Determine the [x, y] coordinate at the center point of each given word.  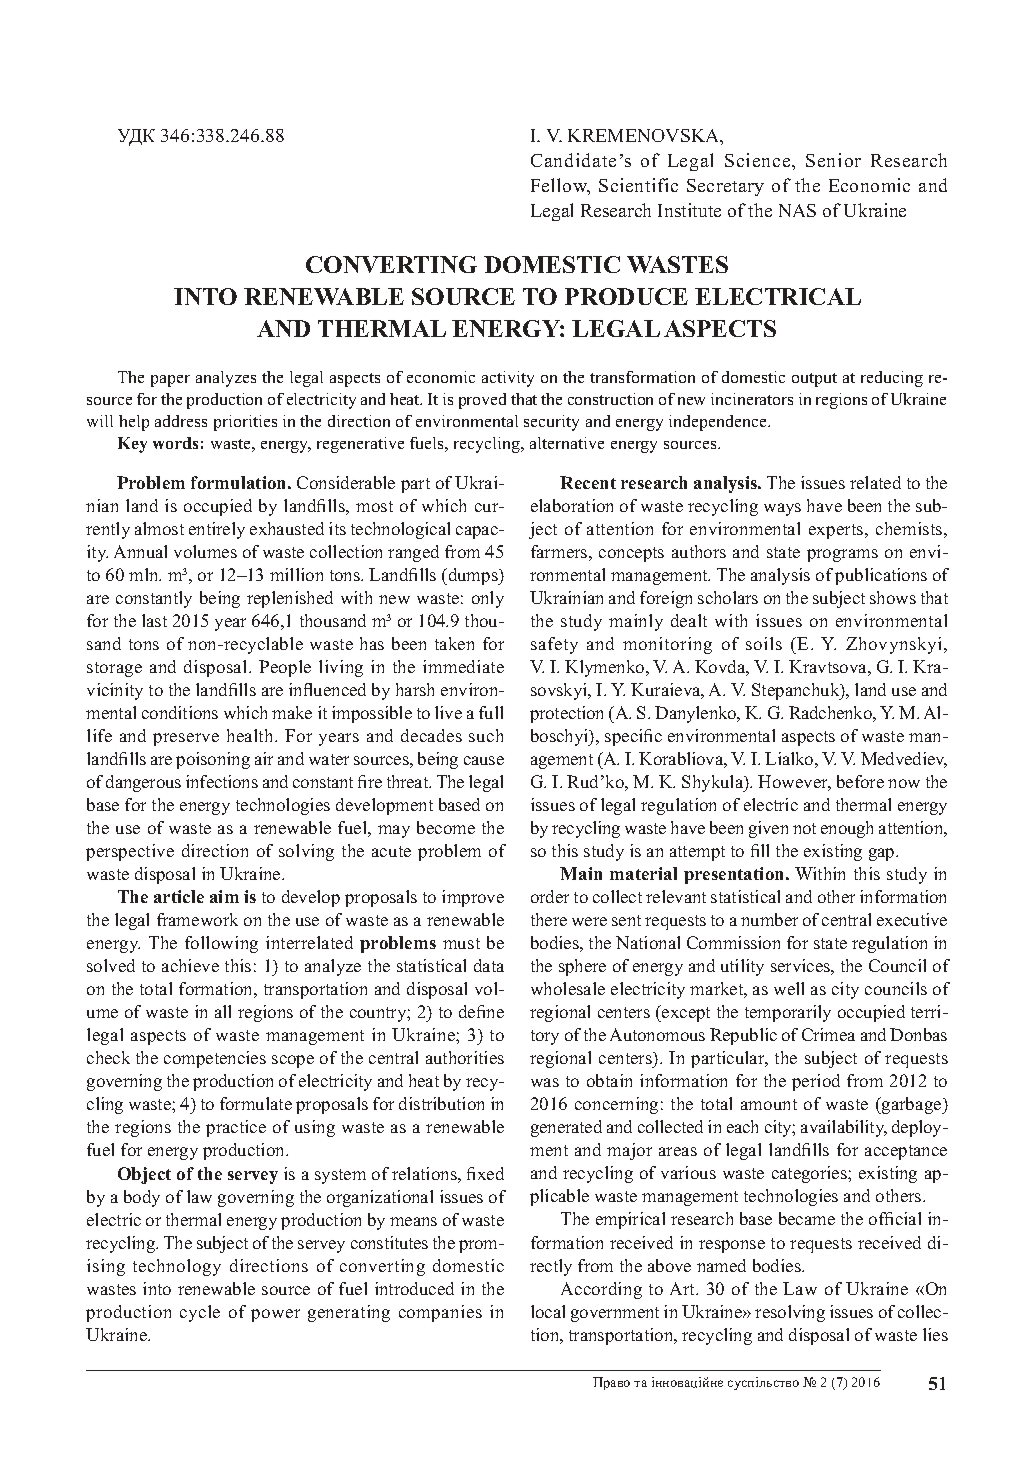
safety [554, 645]
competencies [215, 1059]
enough [847, 829]
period [816, 1082]
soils [764, 643]
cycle [200, 1313]
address [181, 421]
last [154, 620]
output [814, 380]
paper [170, 381]
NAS [797, 210]
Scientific [638, 185]
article [179, 896]
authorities [465, 1057]
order [550, 896]
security [551, 423]
